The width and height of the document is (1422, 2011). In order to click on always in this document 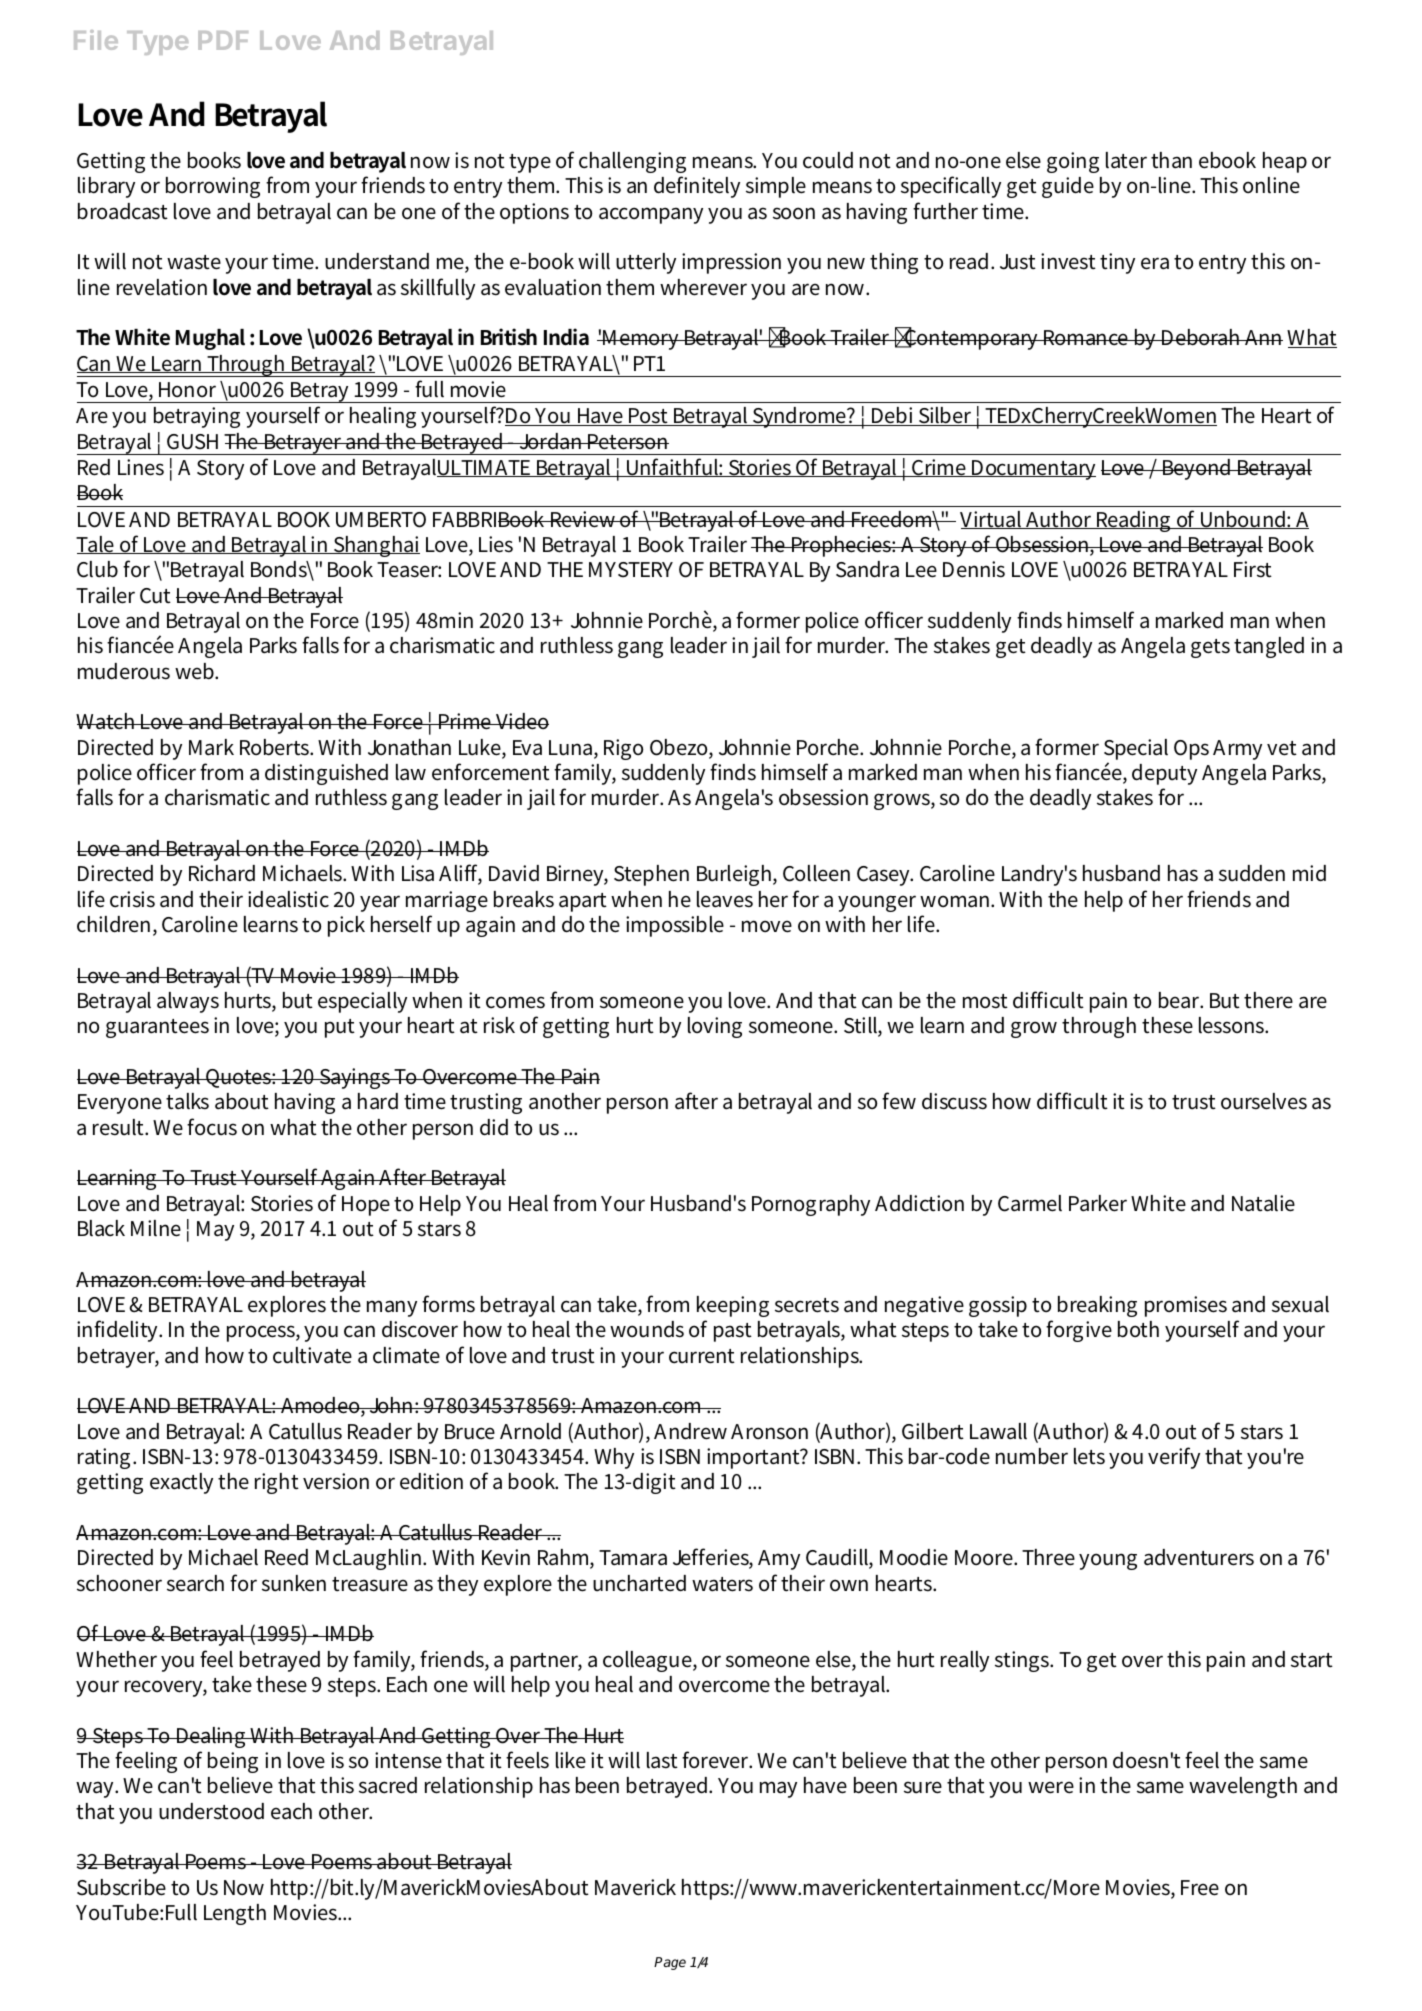, I will do `click(188, 1002)`.
